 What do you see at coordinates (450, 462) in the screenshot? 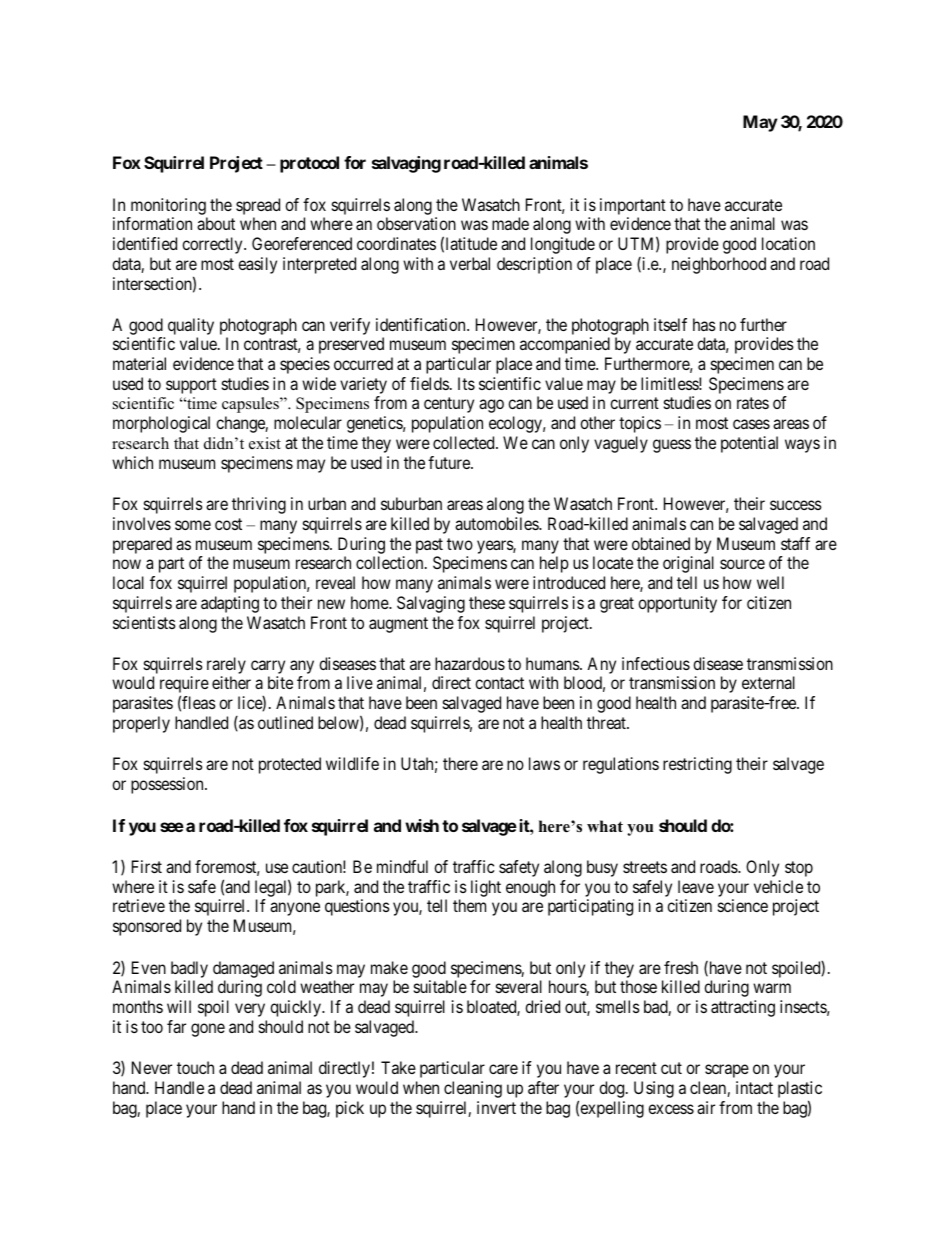
I see `future` at bounding box center [450, 462].
